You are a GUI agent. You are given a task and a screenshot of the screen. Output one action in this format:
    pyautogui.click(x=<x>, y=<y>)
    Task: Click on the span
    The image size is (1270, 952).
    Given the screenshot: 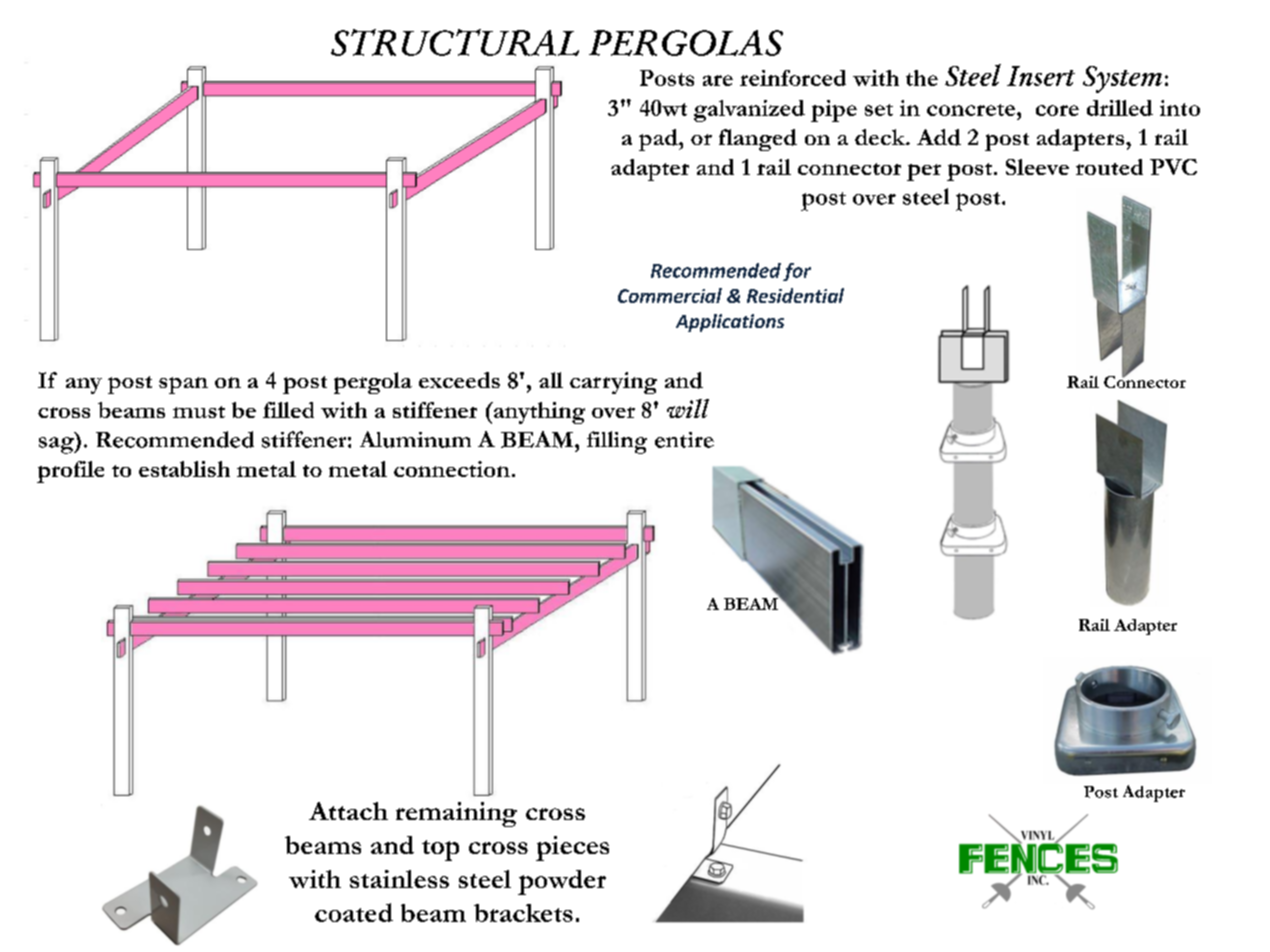 What is the action you would take?
    pyautogui.click(x=183, y=385)
